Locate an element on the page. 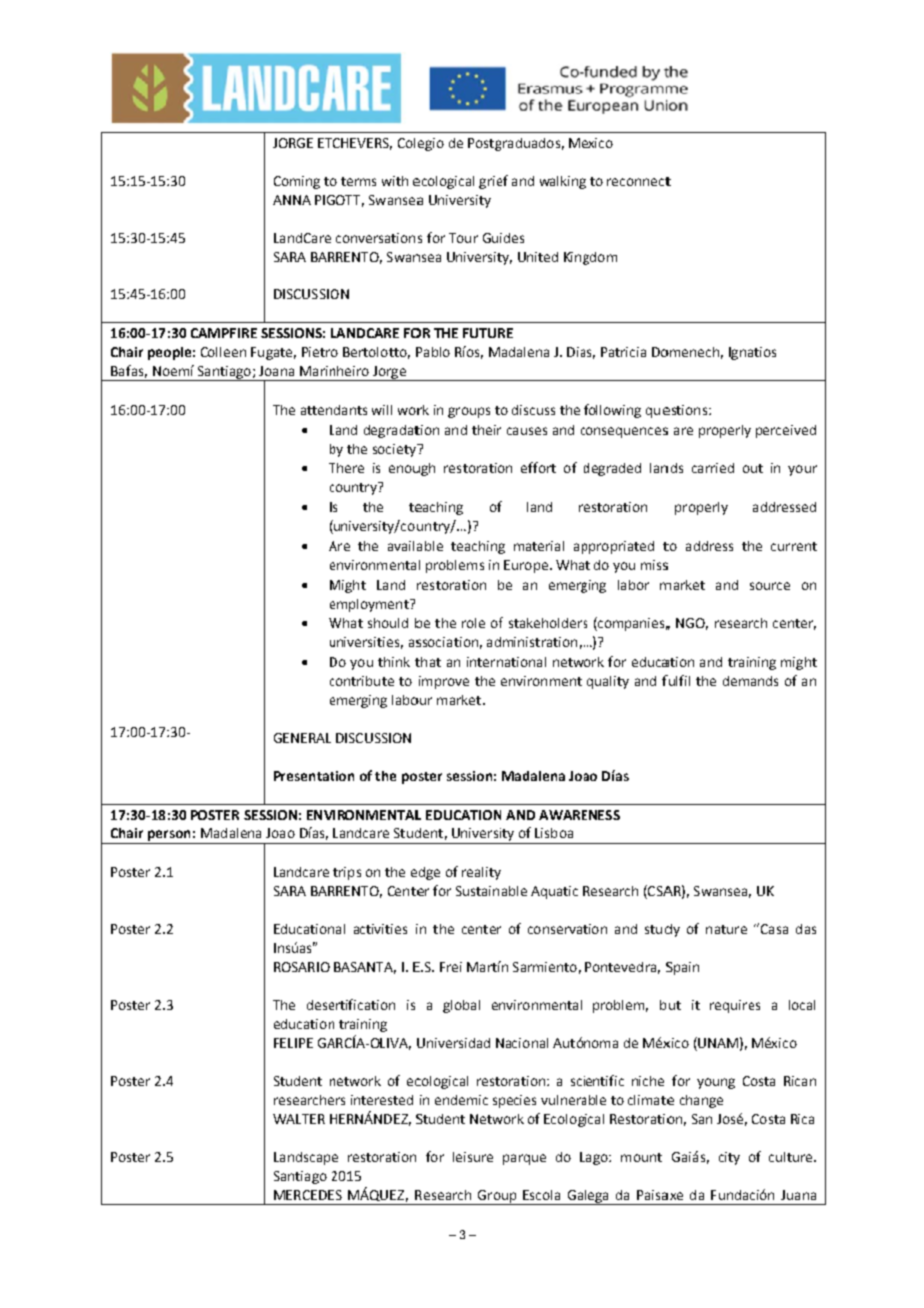 The height and width of the image is (1308, 924). should is located at coordinates (388, 623).
